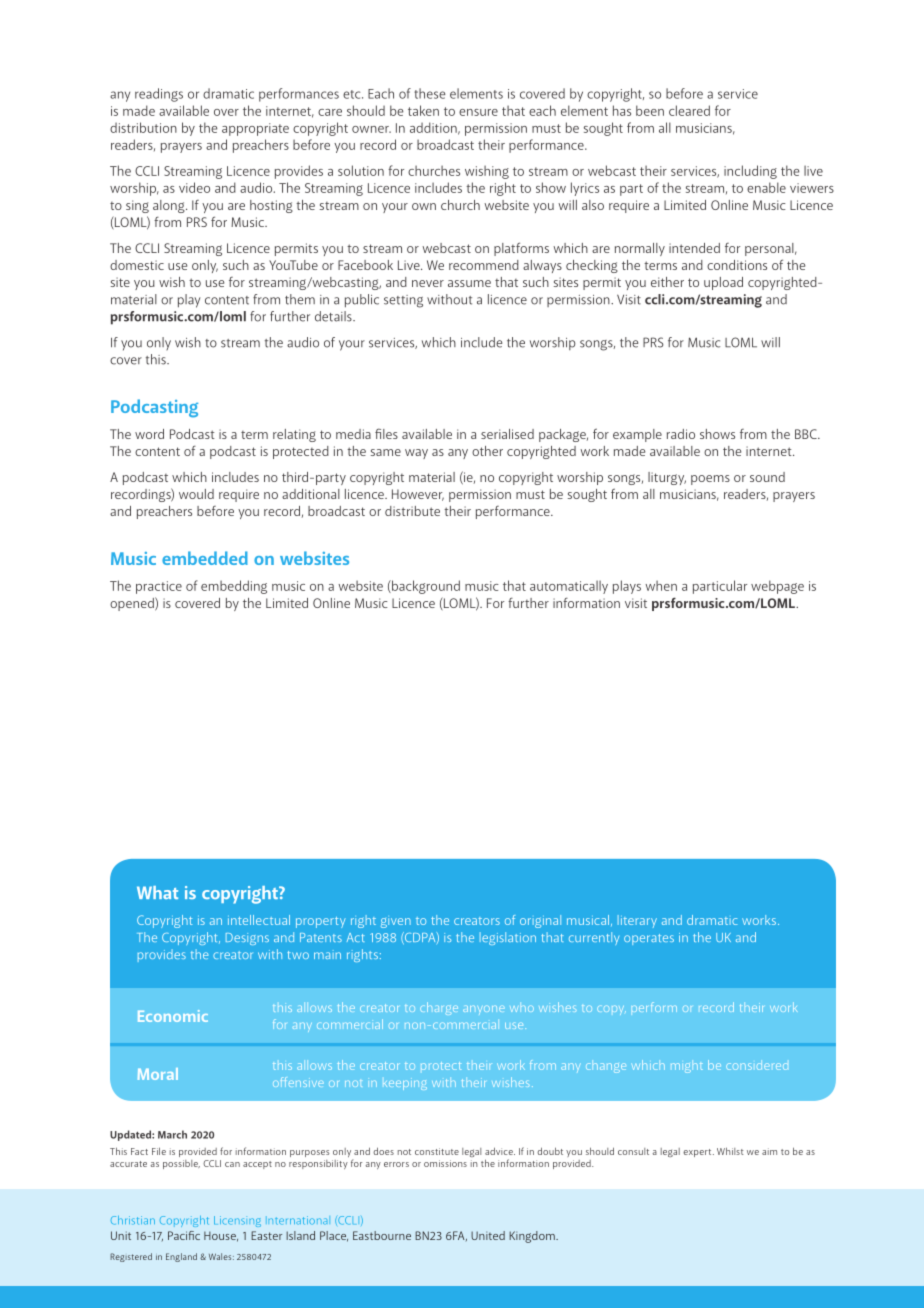 Image resolution: width=924 pixels, height=1308 pixels. What do you see at coordinates (710, 480) in the document?
I see `poems` at bounding box center [710, 480].
